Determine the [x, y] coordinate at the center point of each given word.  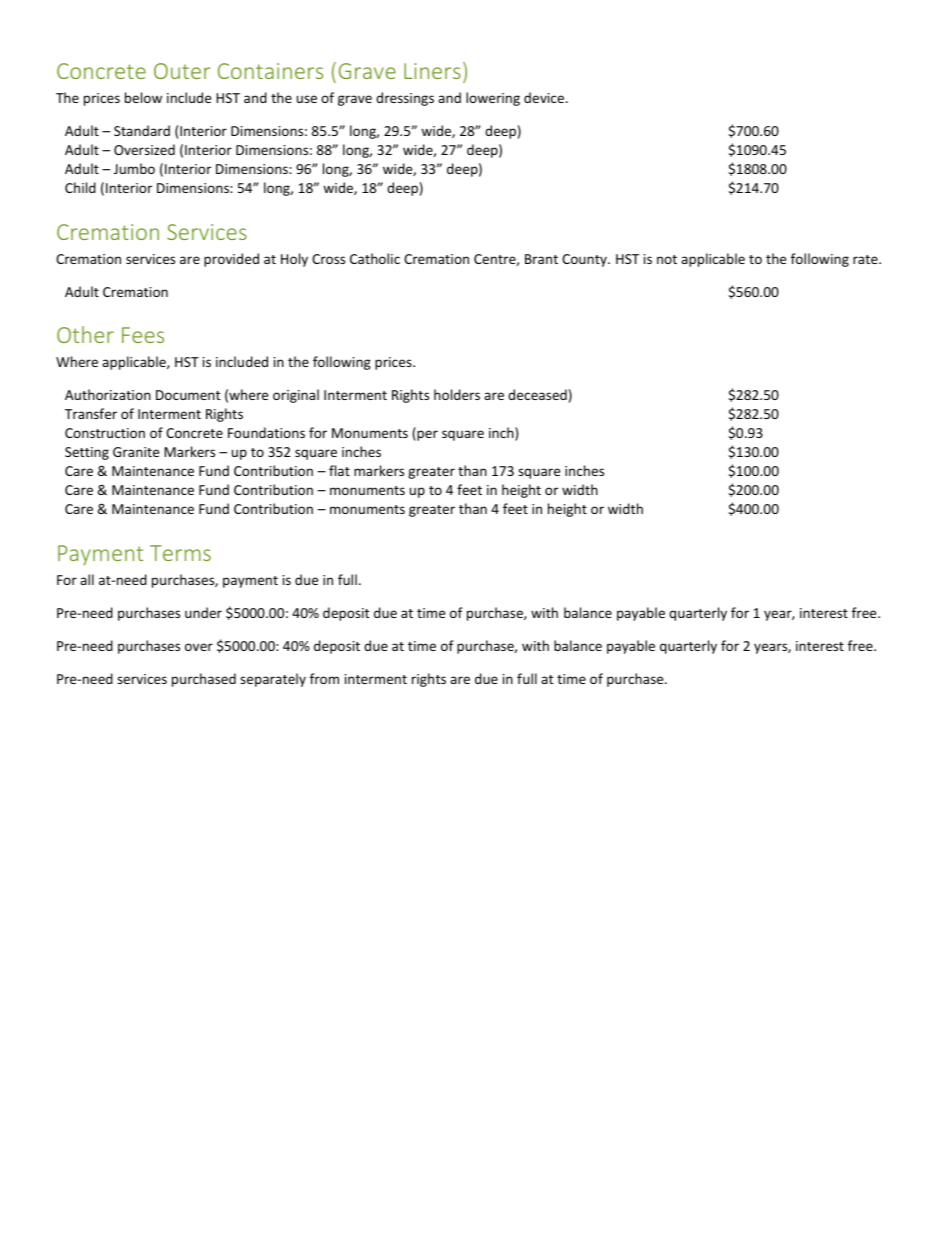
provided [231, 260]
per [426, 435]
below [143, 97]
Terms [180, 553]
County [585, 260]
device [545, 97]
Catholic [375, 258]
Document [188, 395]
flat [339, 470]
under [203, 612]
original [296, 396]
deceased [537, 394]
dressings [405, 99]
